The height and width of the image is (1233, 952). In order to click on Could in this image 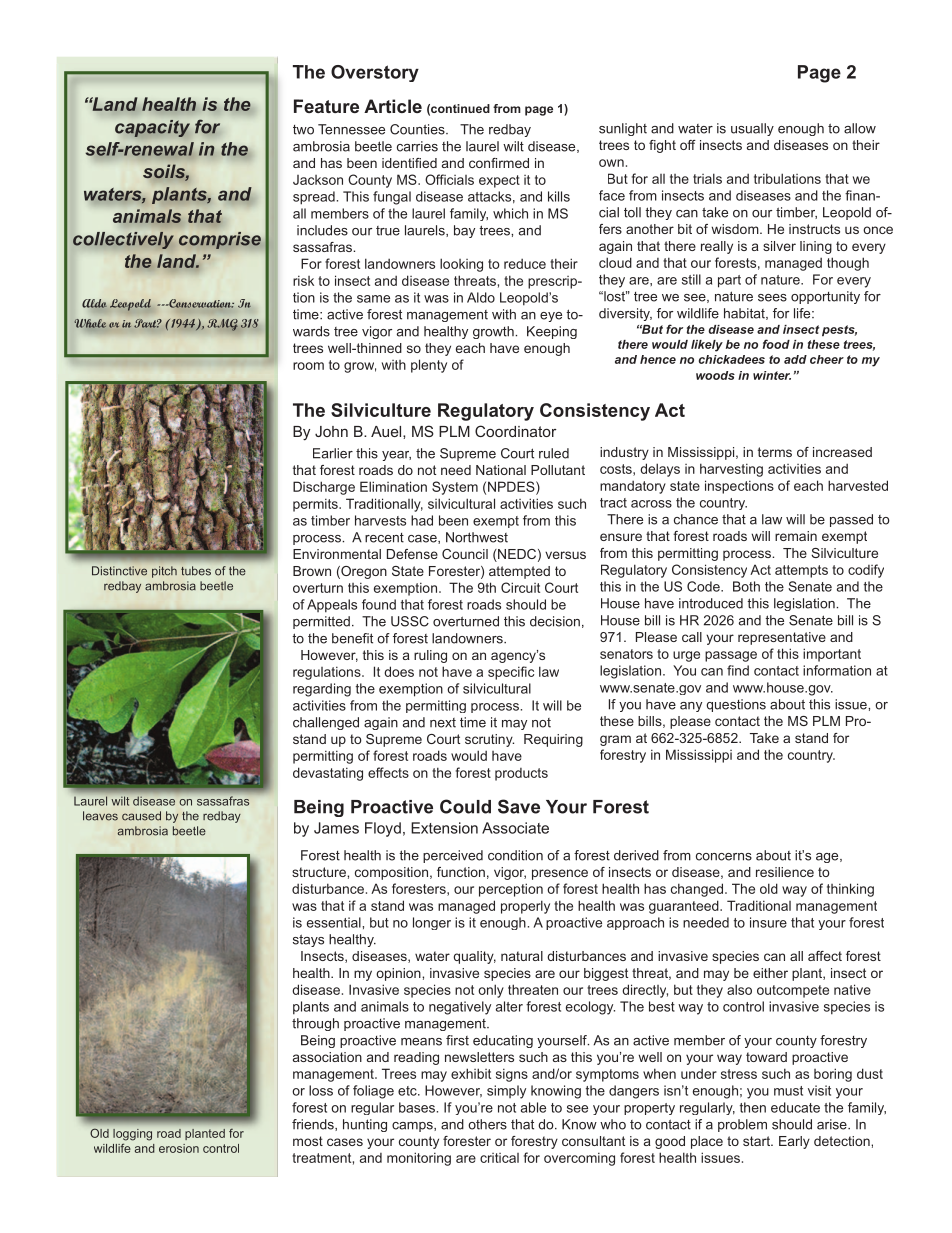, I will do `click(465, 806)`.
